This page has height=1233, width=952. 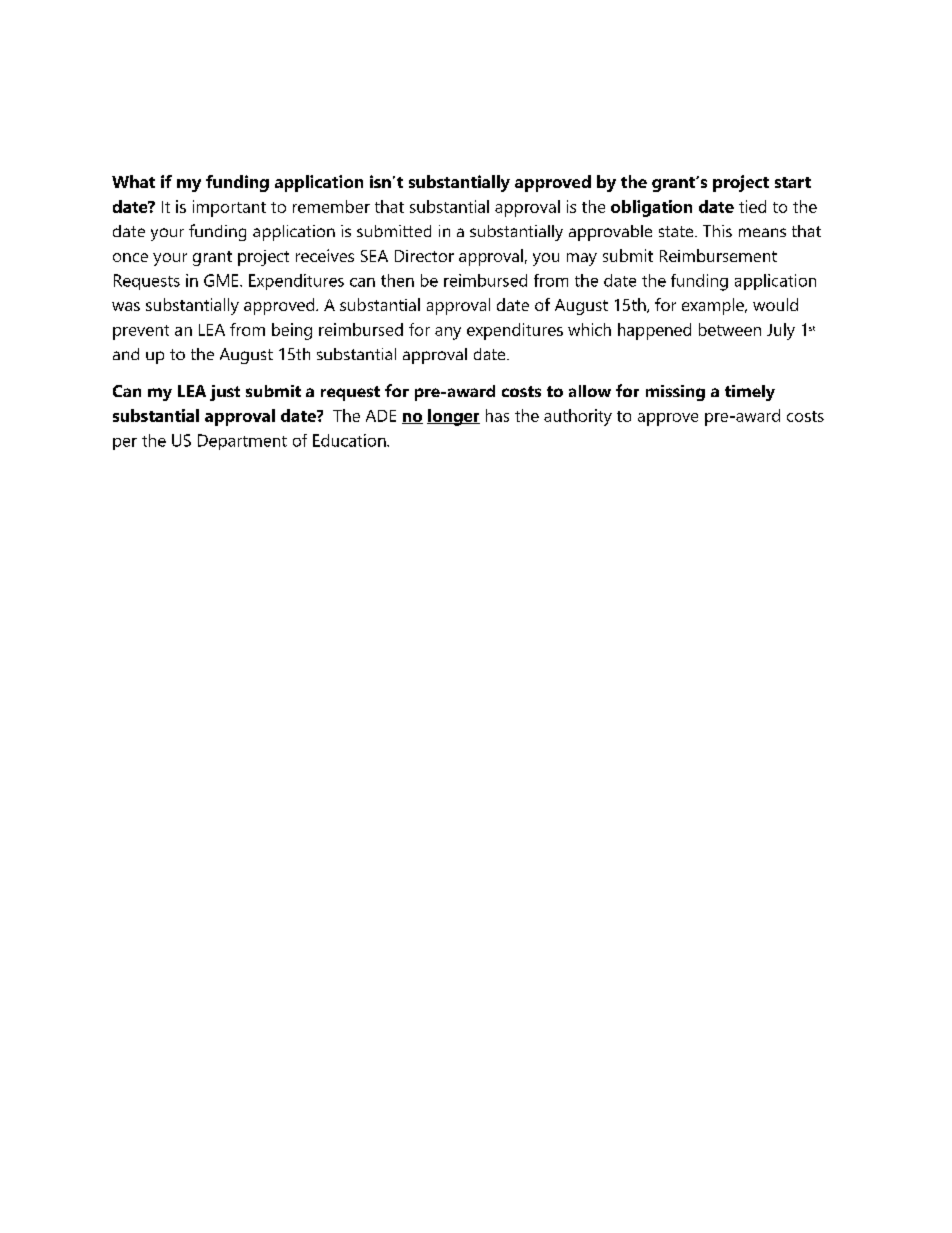 What do you see at coordinates (222, 280) in the page?
I see `GME` at bounding box center [222, 280].
